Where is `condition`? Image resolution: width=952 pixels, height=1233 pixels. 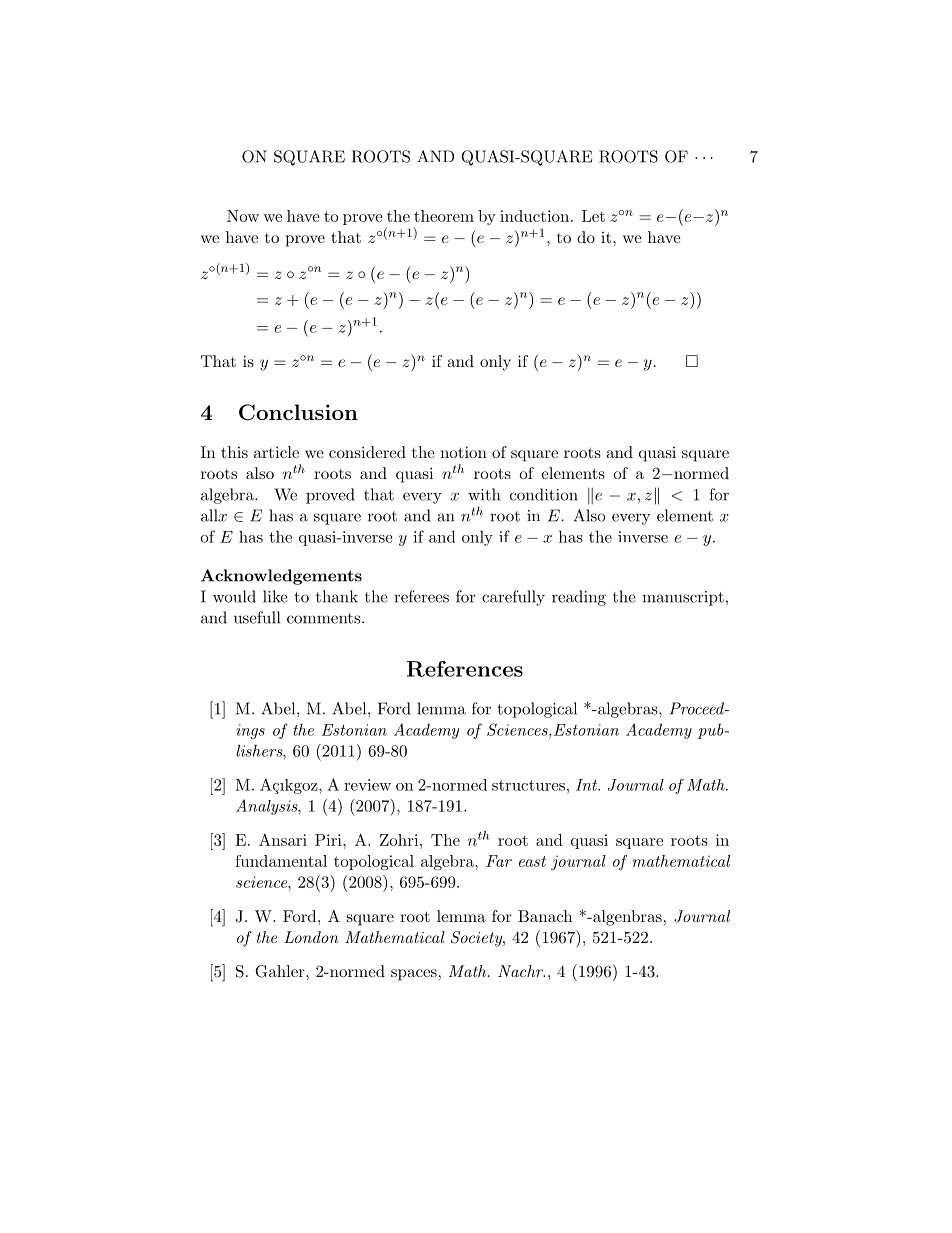 condition is located at coordinates (544, 494).
